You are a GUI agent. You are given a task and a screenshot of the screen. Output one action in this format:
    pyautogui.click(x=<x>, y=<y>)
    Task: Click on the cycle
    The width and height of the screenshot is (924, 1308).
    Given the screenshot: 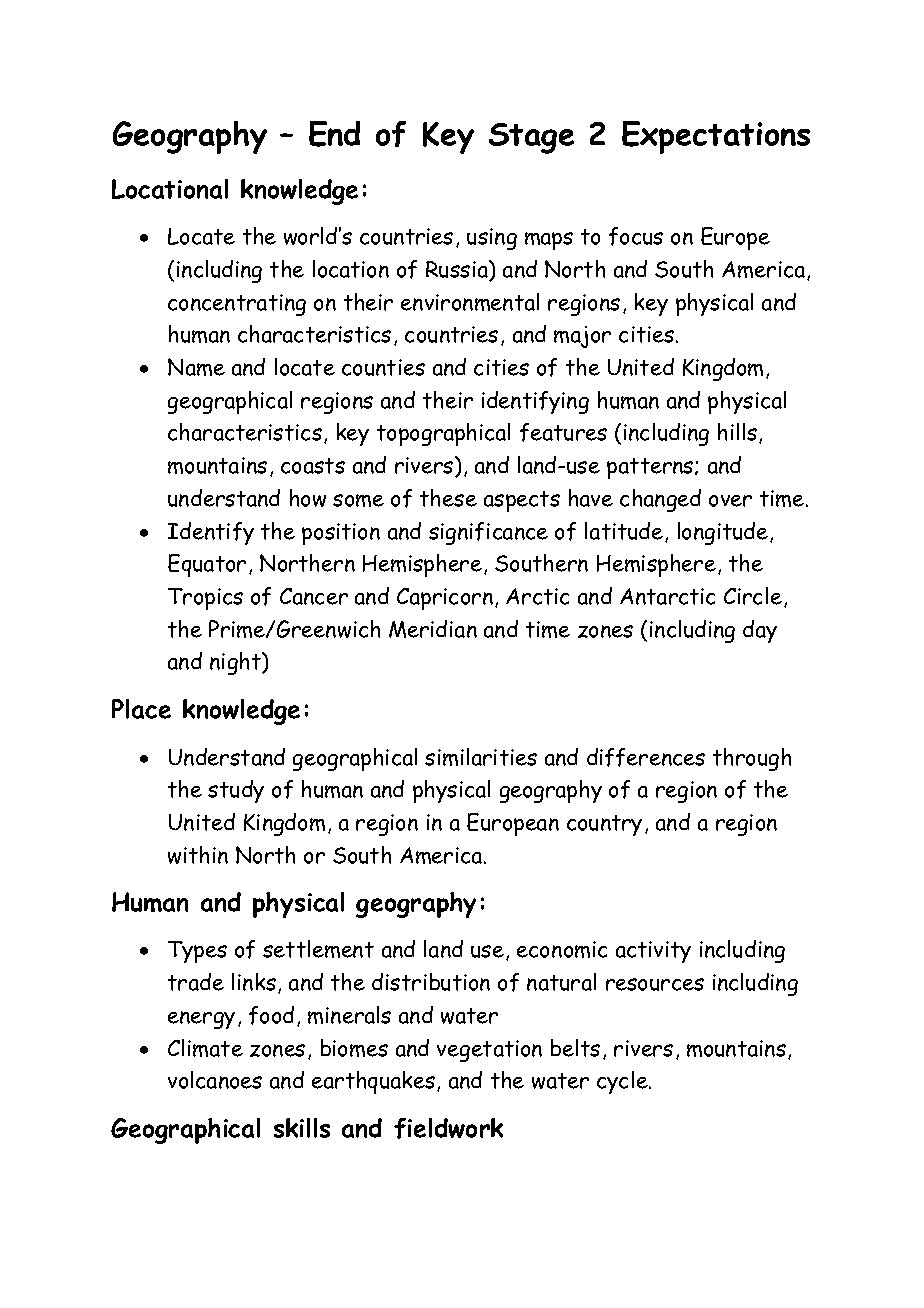 What is the action you would take?
    pyautogui.click(x=623, y=1082)
